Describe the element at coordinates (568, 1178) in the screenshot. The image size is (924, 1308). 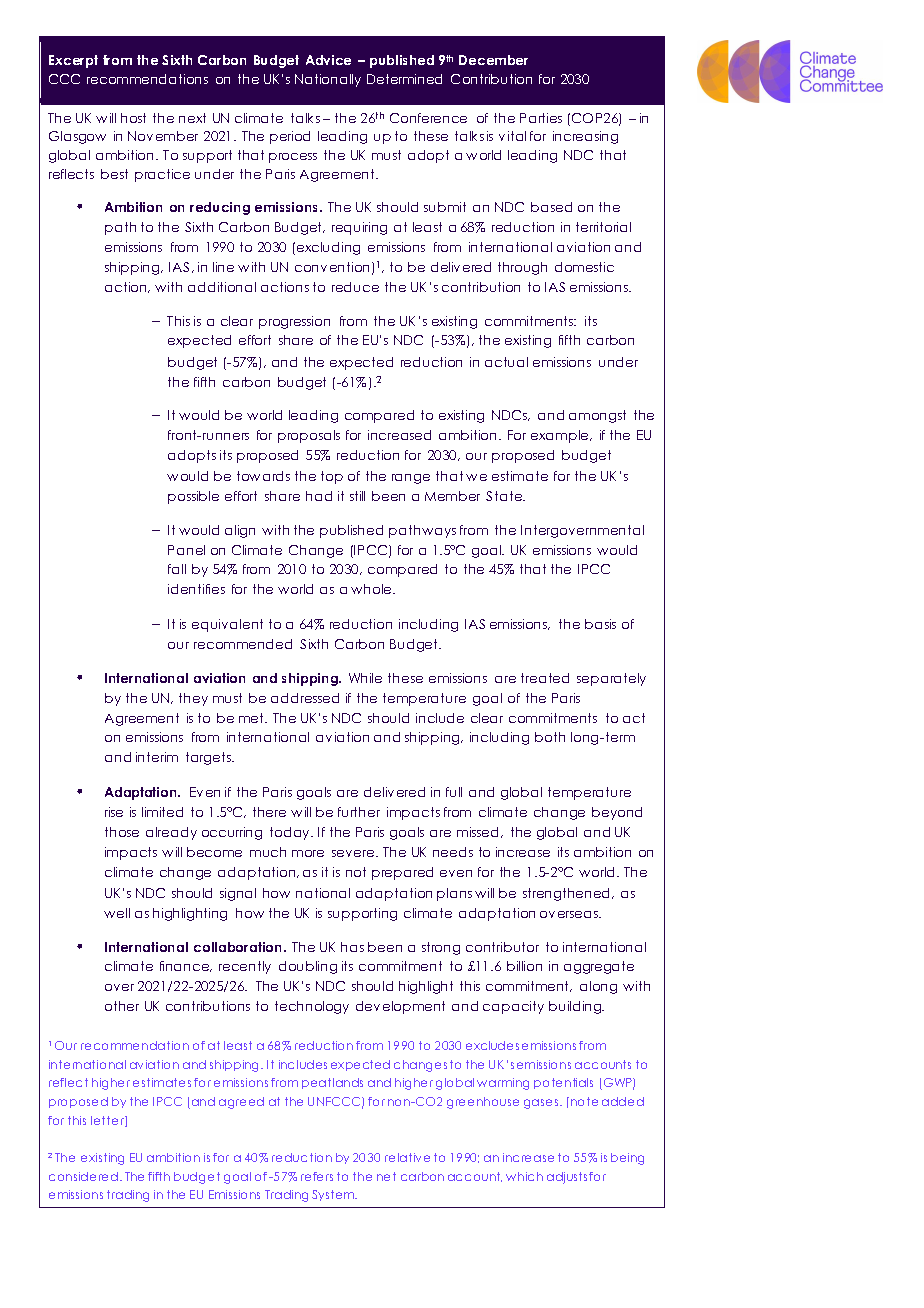
I see `adjusts` at that location.
